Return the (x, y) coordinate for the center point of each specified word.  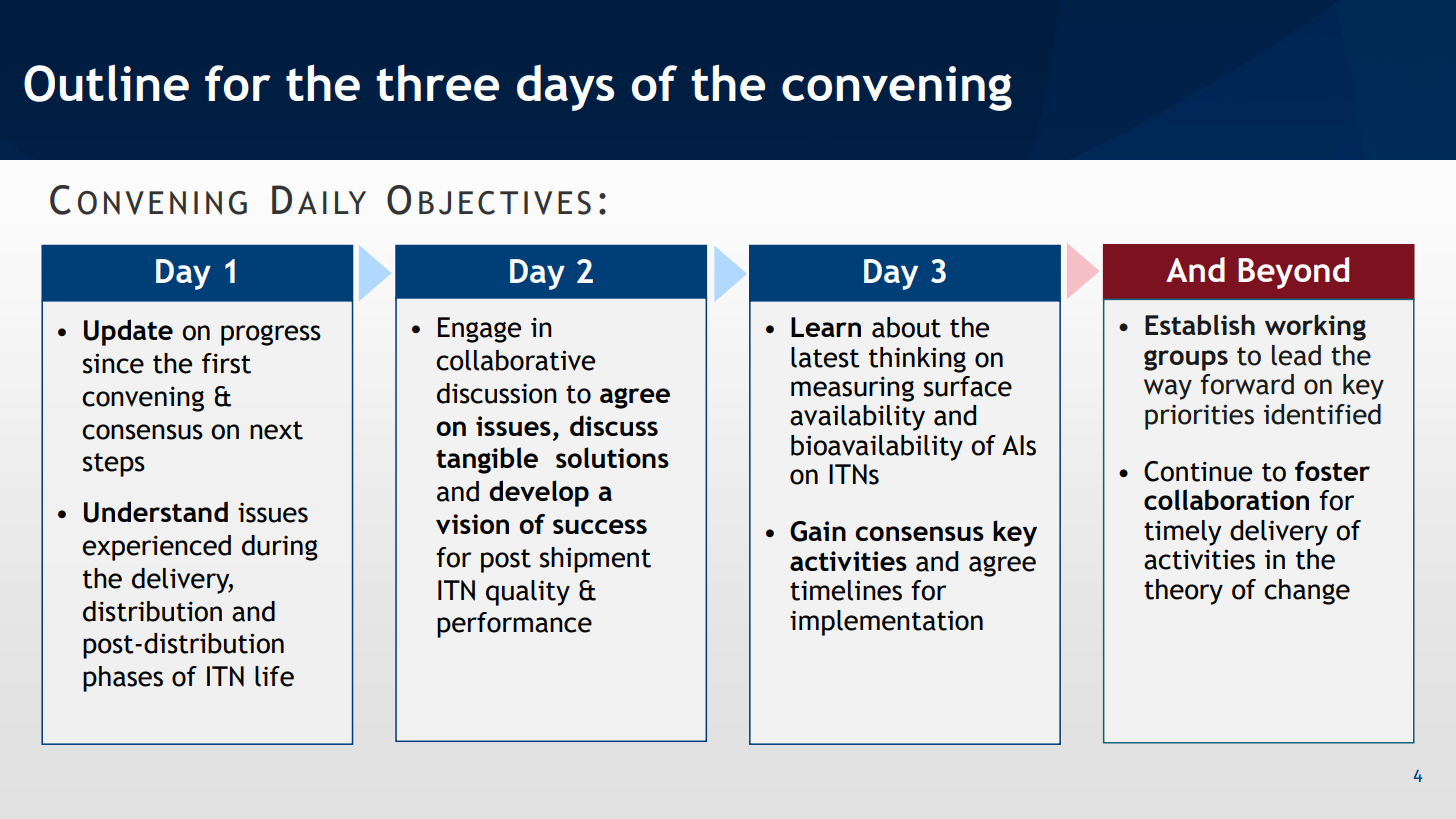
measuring (852, 389)
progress (271, 335)
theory (1183, 592)
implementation (886, 623)
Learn (826, 327)
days (565, 87)
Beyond (1293, 273)
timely (1183, 533)
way (1168, 389)
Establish (1200, 324)
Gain (818, 531)
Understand (156, 512)
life (274, 676)
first (226, 363)
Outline (106, 83)
